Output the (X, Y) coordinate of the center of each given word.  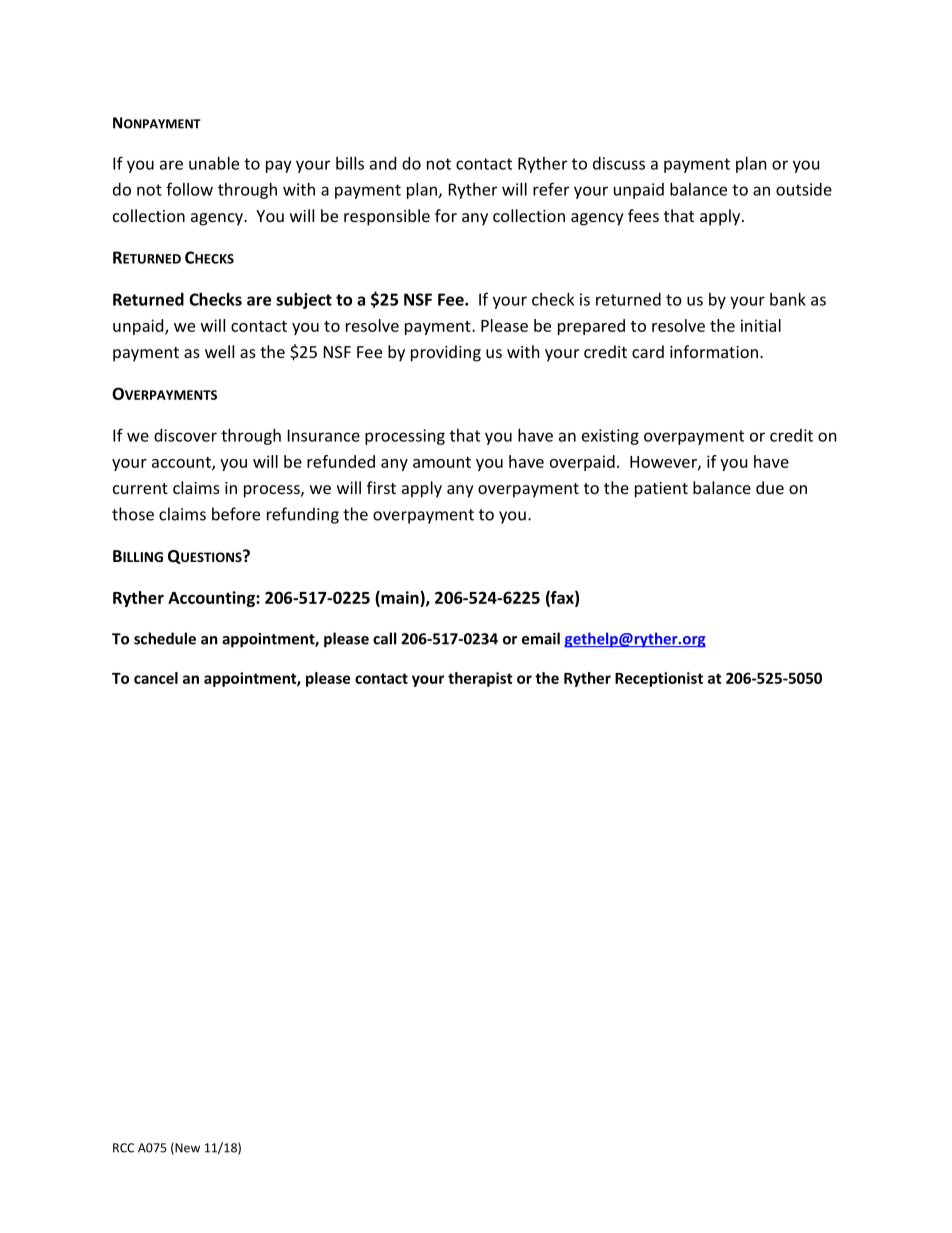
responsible (387, 217)
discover (185, 435)
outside (804, 189)
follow (189, 189)
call (384, 638)
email (541, 638)
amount (442, 462)
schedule (165, 638)
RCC (123, 1148)
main (400, 598)
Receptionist (659, 679)
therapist (480, 679)
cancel (156, 678)
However (664, 463)
